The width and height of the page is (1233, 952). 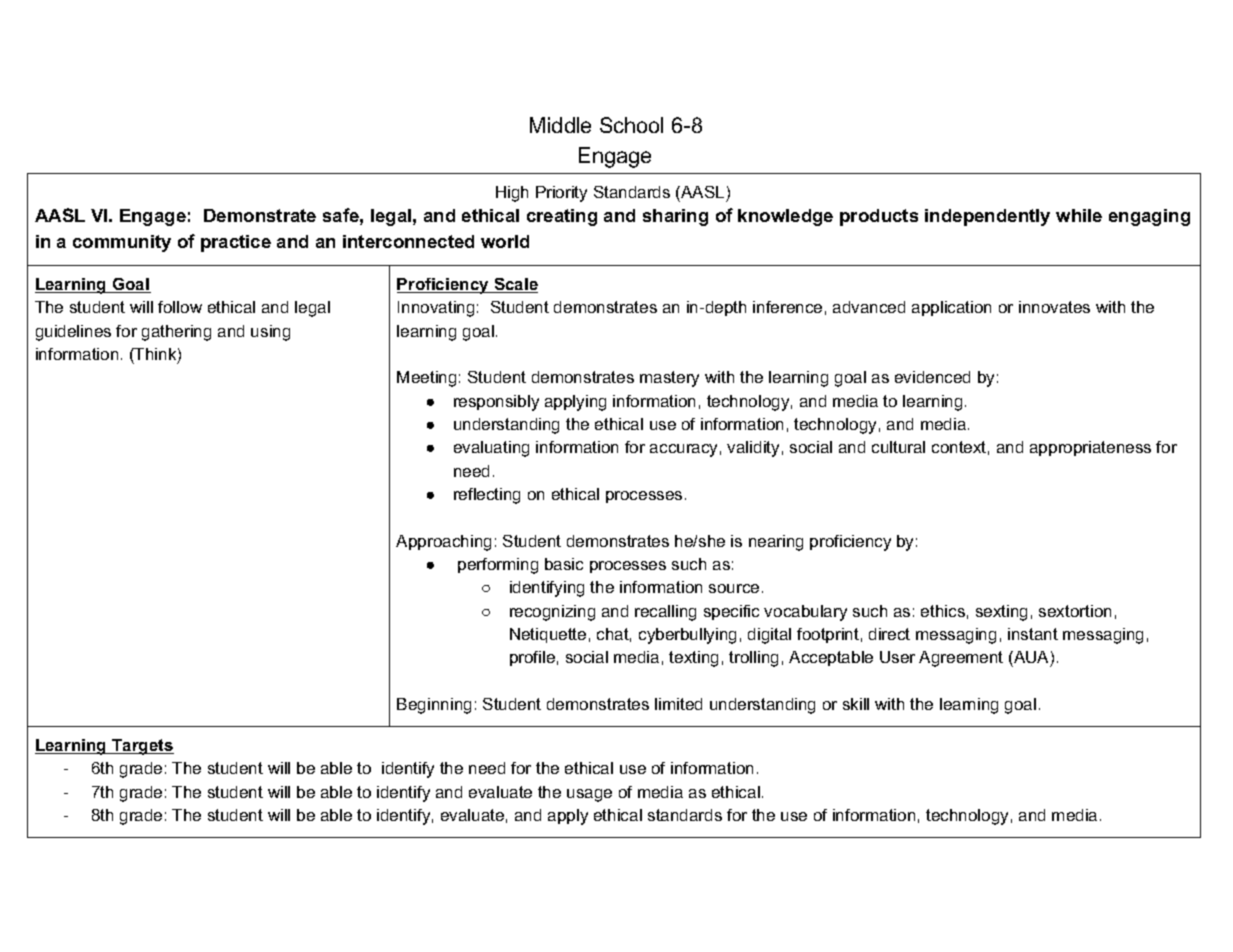 What do you see at coordinates (1079, 215) in the page?
I see `while` at bounding box center [1079, 215].
